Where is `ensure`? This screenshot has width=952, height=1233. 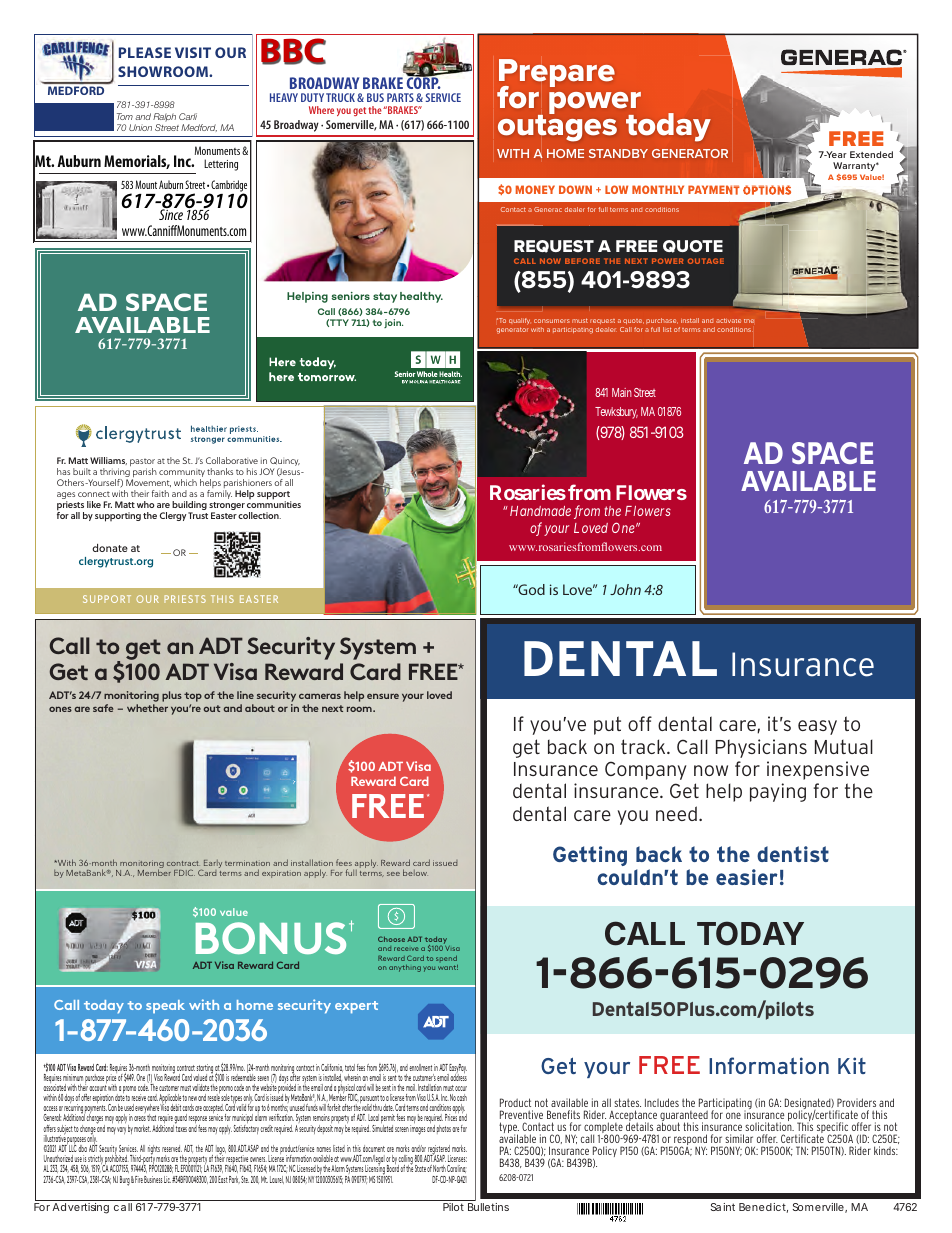
ensure is located at coordinates (383, 696).
